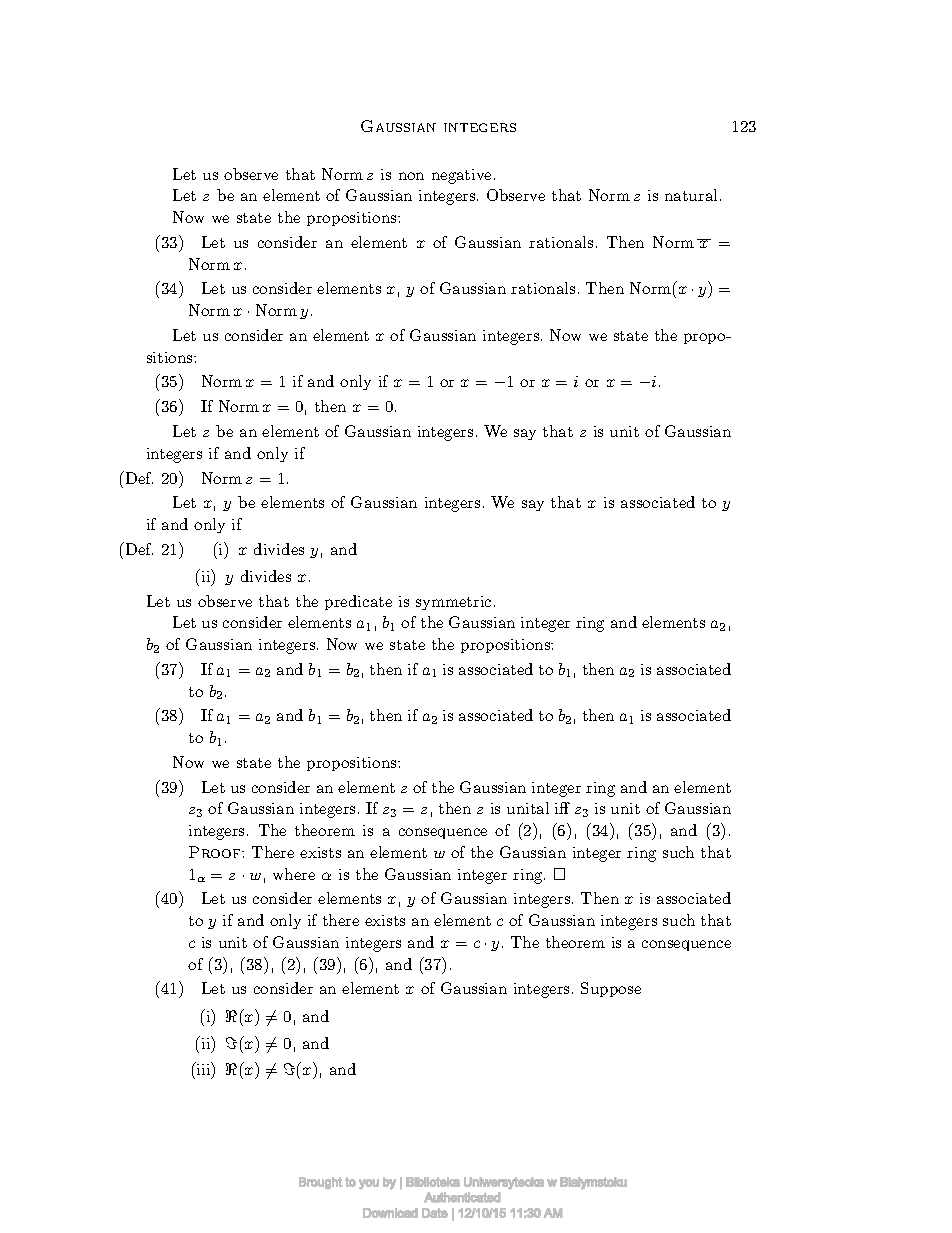 This page has width=952, height=1233. I want to click on predicate, so click(358, 602).
